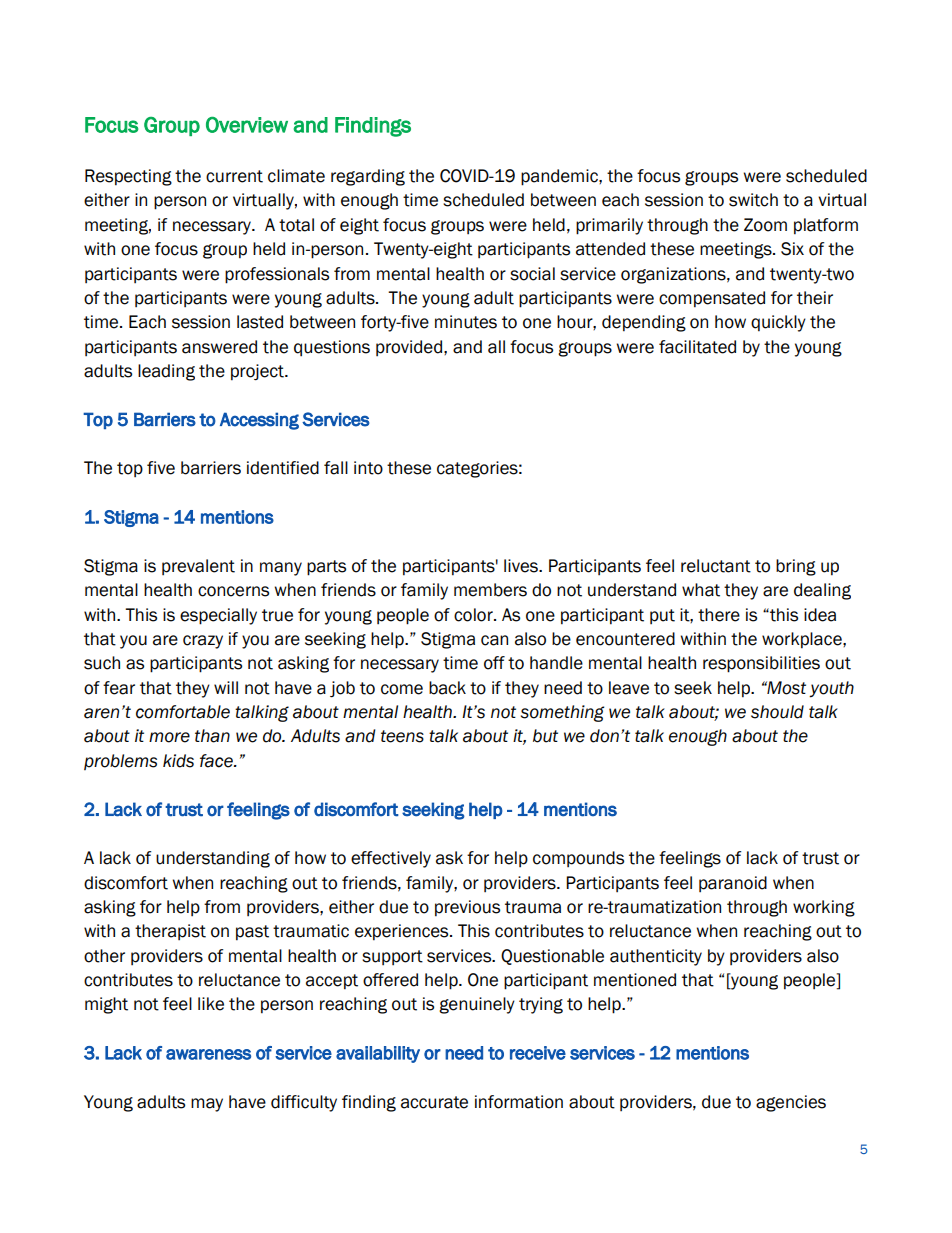 The height and width of the screenshot is (1233, 952). I want to click on switch, so click(753, 200).
